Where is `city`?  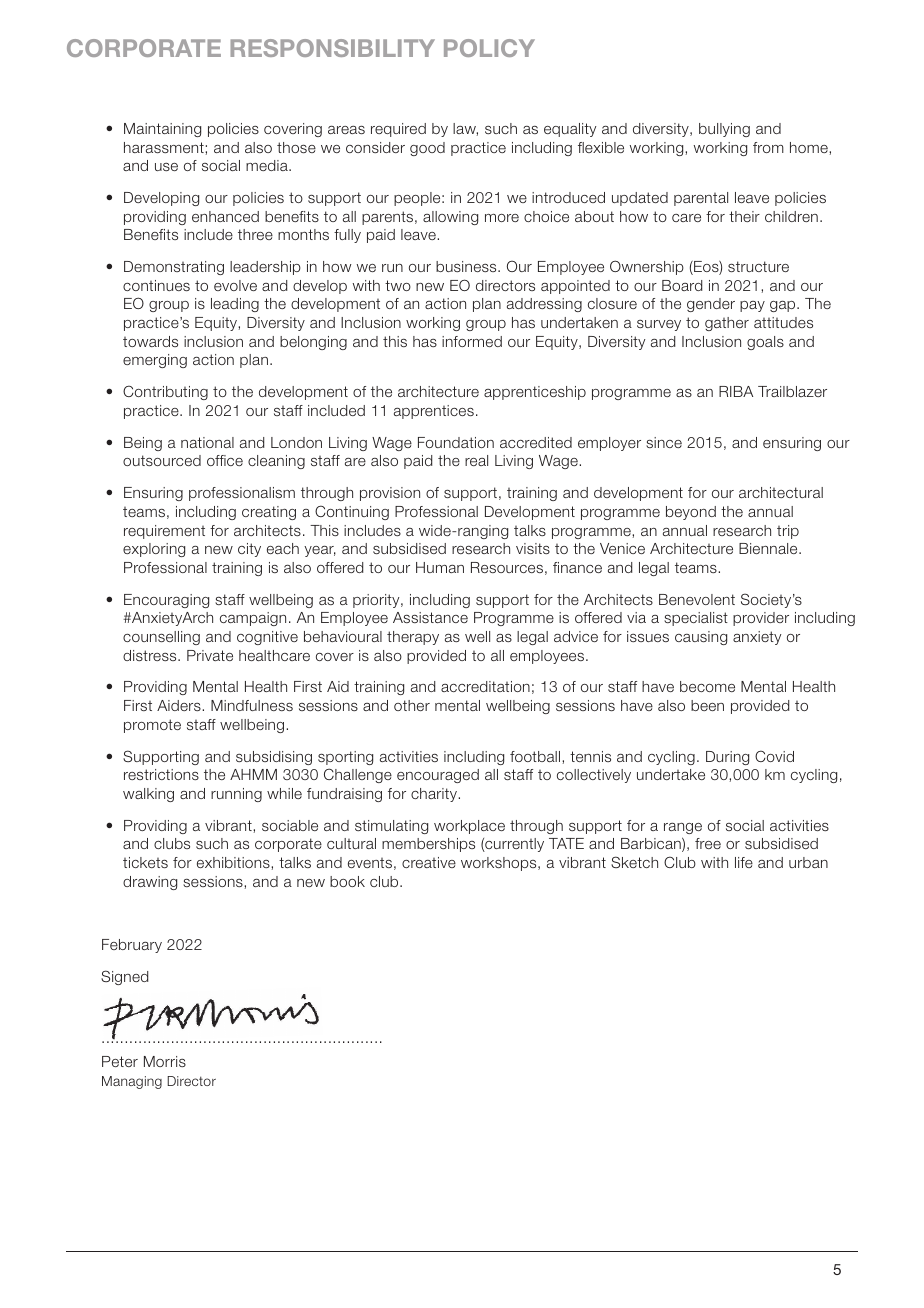
city is located at coordinates (249, 550).
